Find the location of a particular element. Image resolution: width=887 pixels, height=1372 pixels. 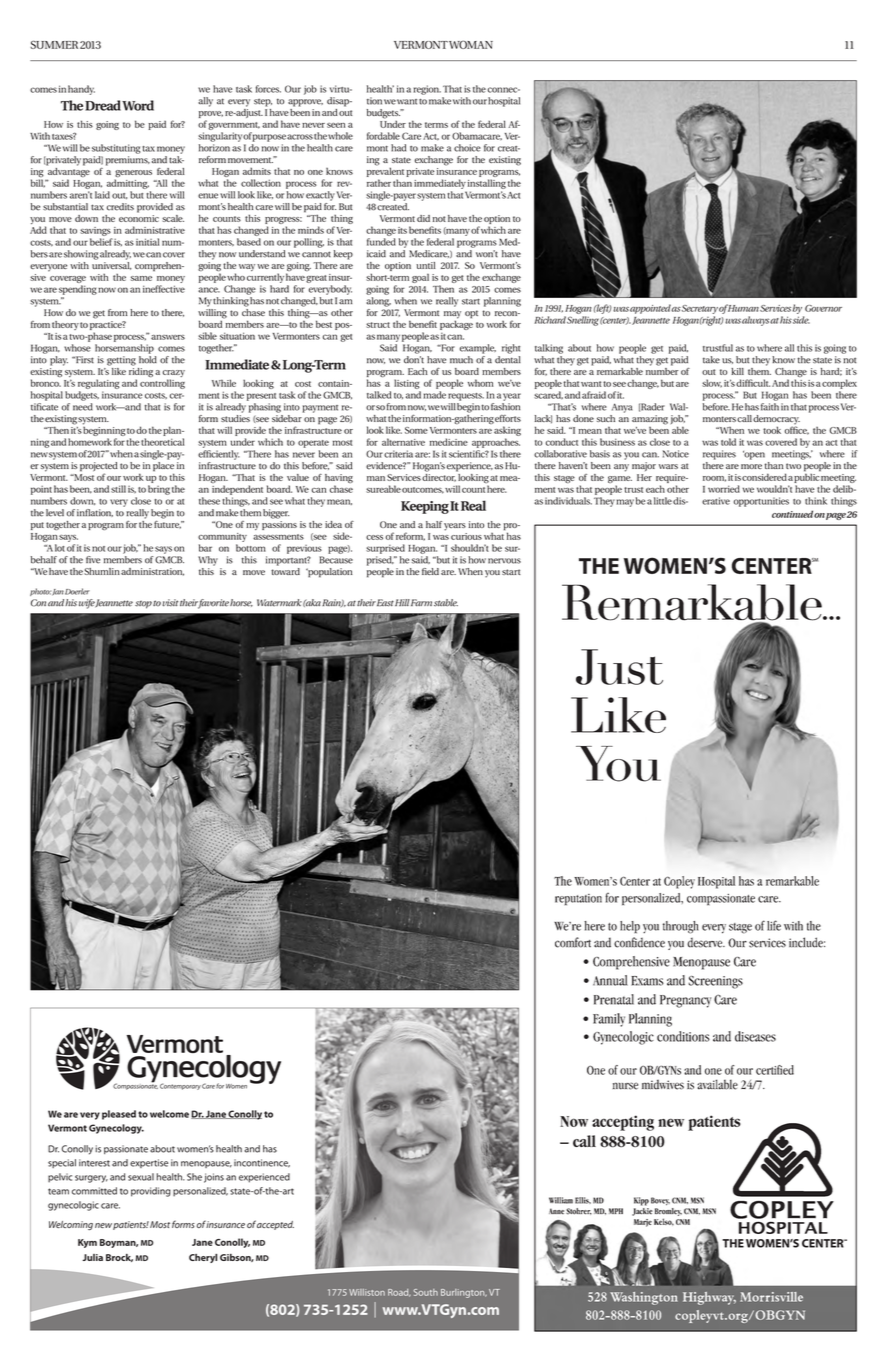

South is located at coordinates (426, 1292).
